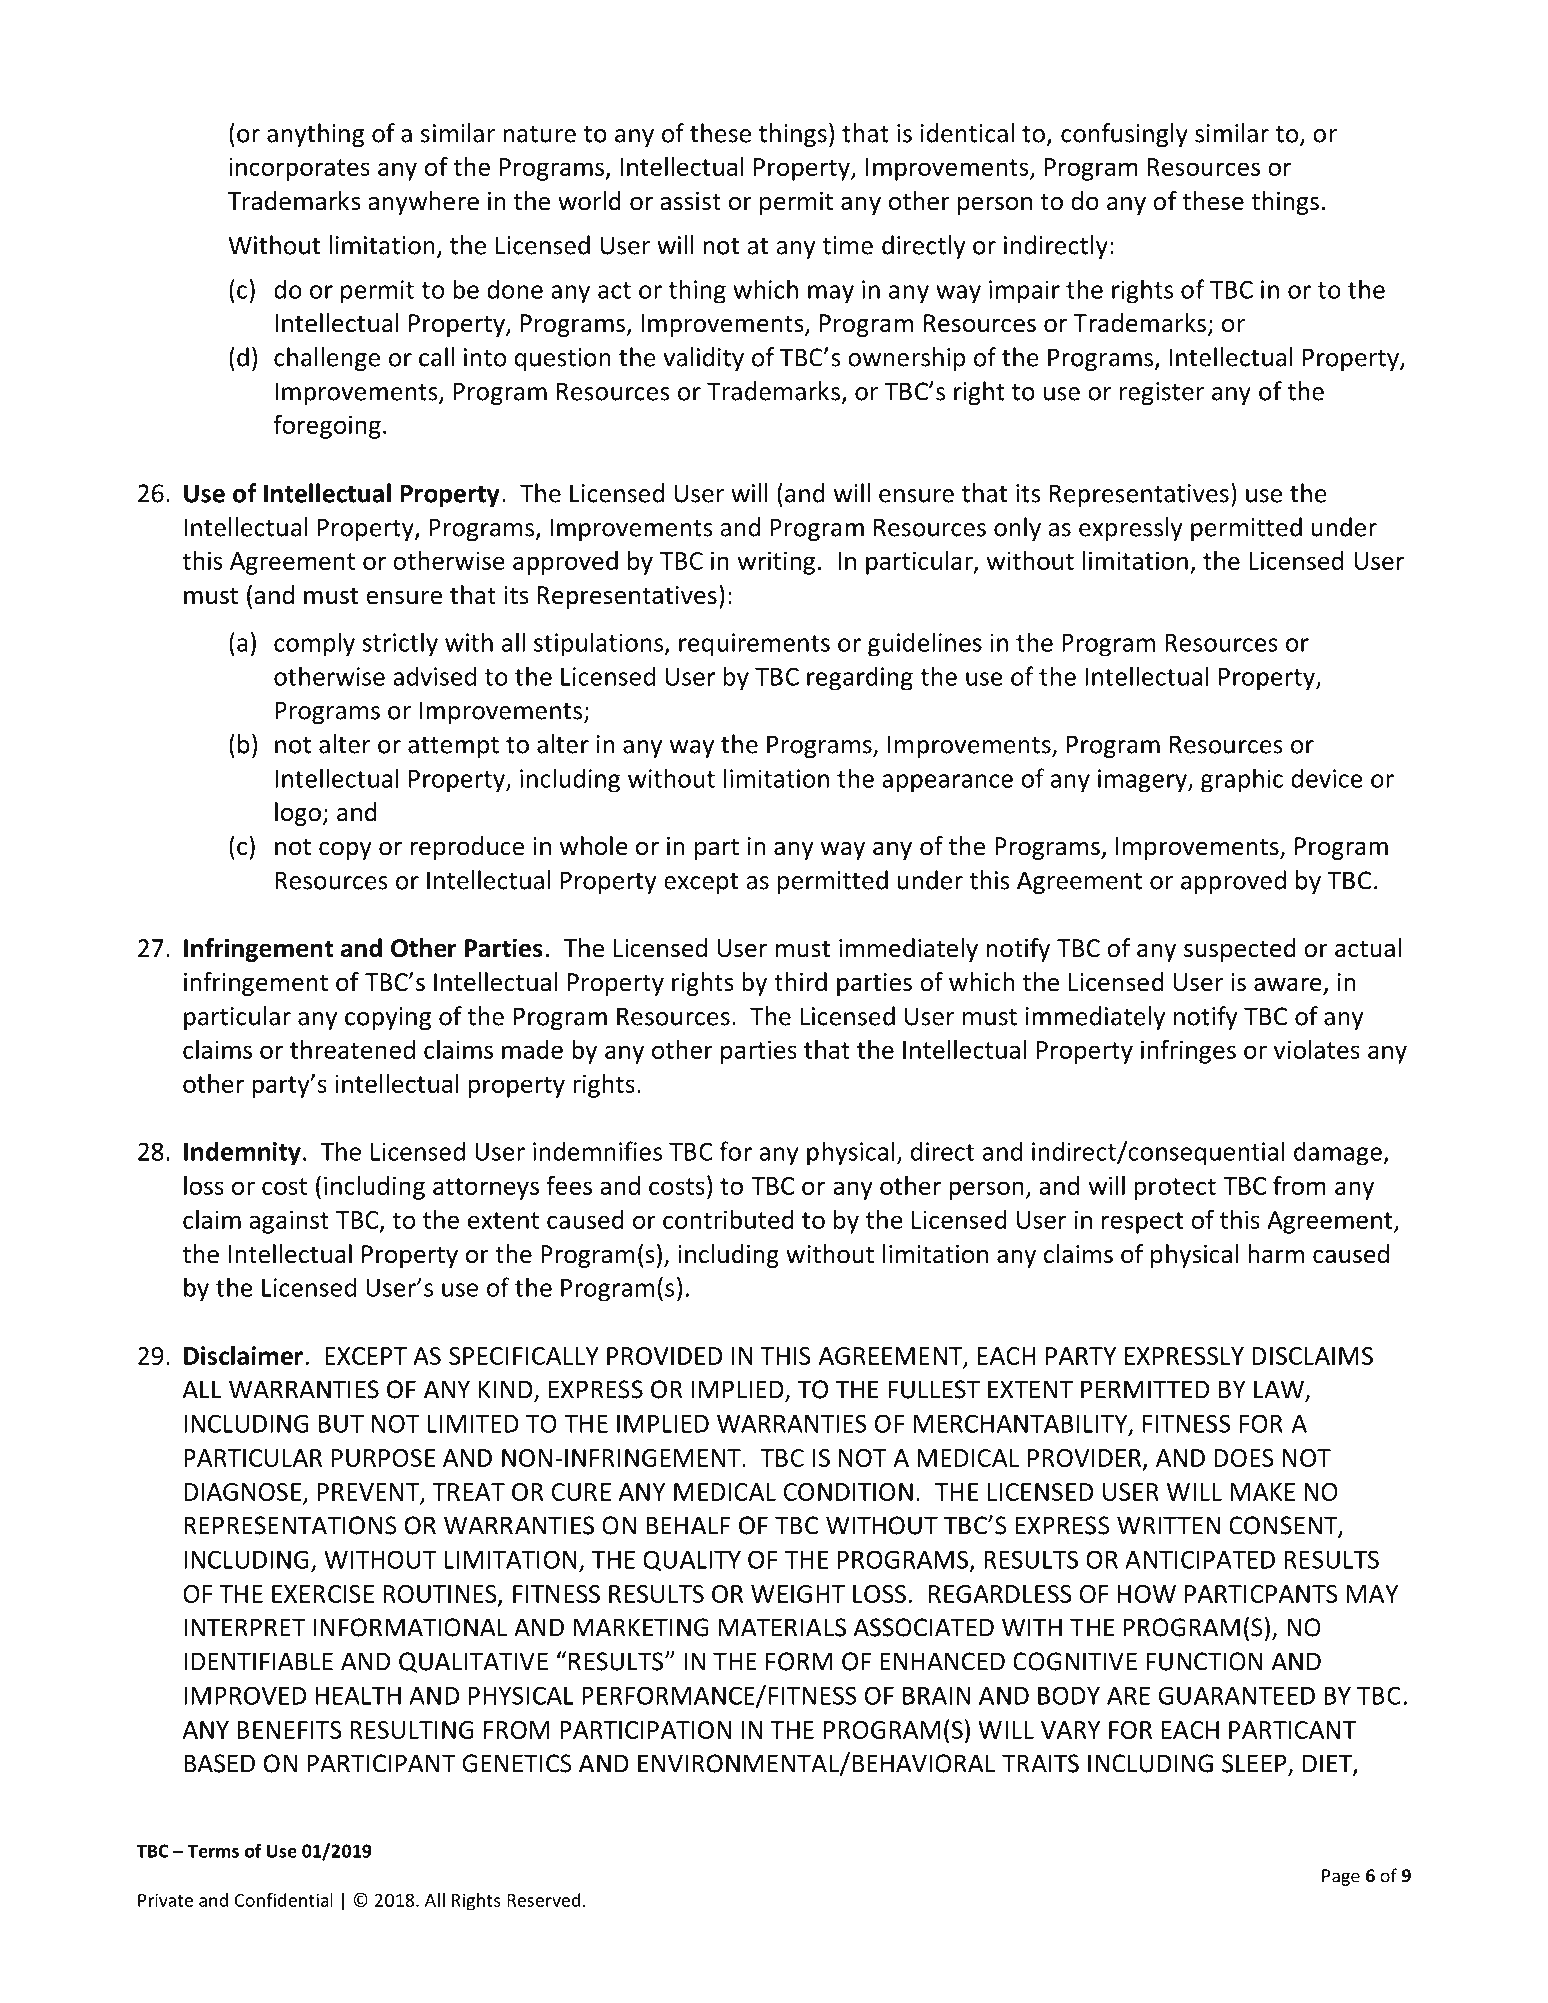 Image resolution: width=1548 pixels, height=2003 pixels. What do you see at coordinates (1188, 1051) in the document?
I see `infringes` at bounding box center [1188, 1051].
